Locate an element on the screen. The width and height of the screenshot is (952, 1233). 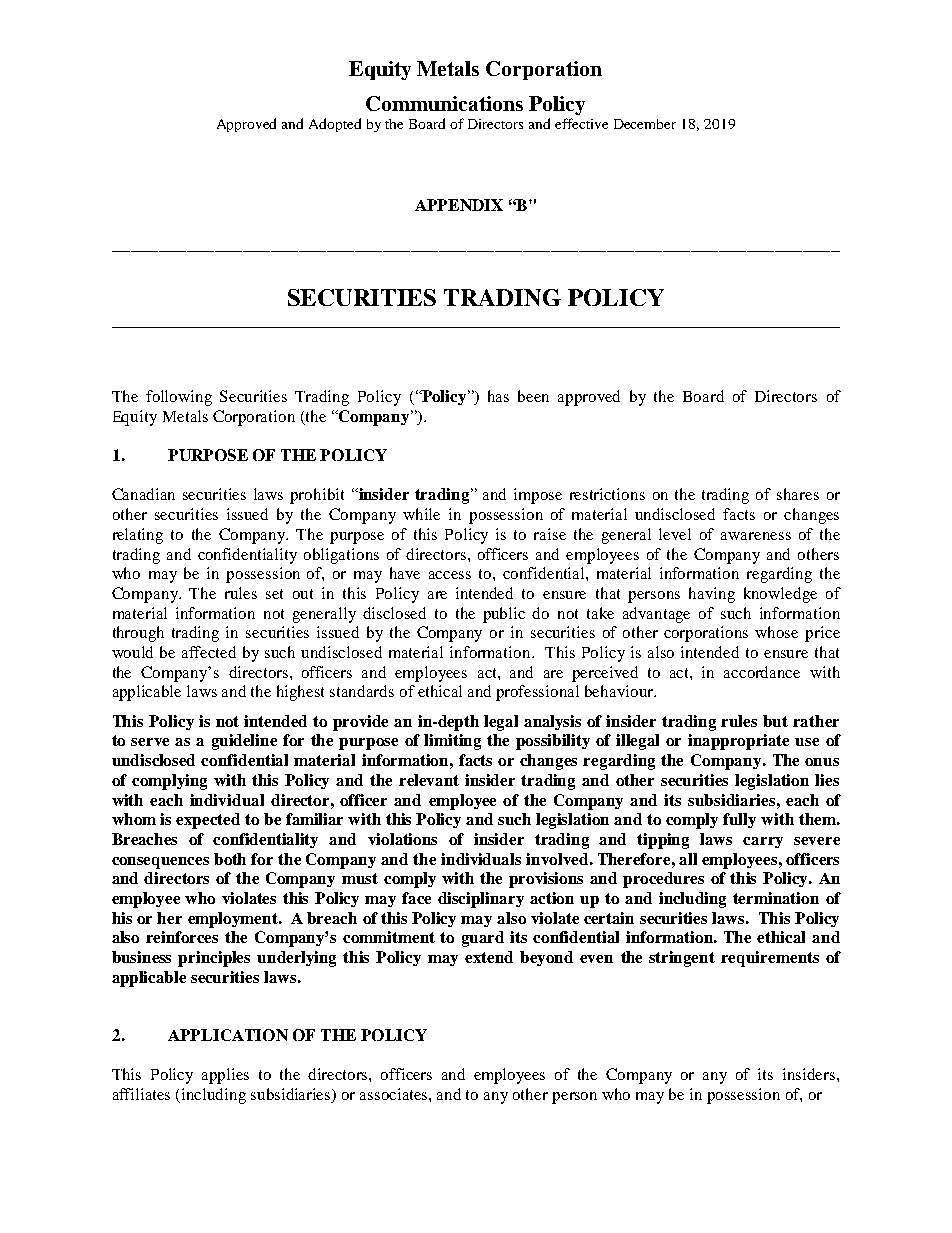
has is located at coordinates (498, 396).
